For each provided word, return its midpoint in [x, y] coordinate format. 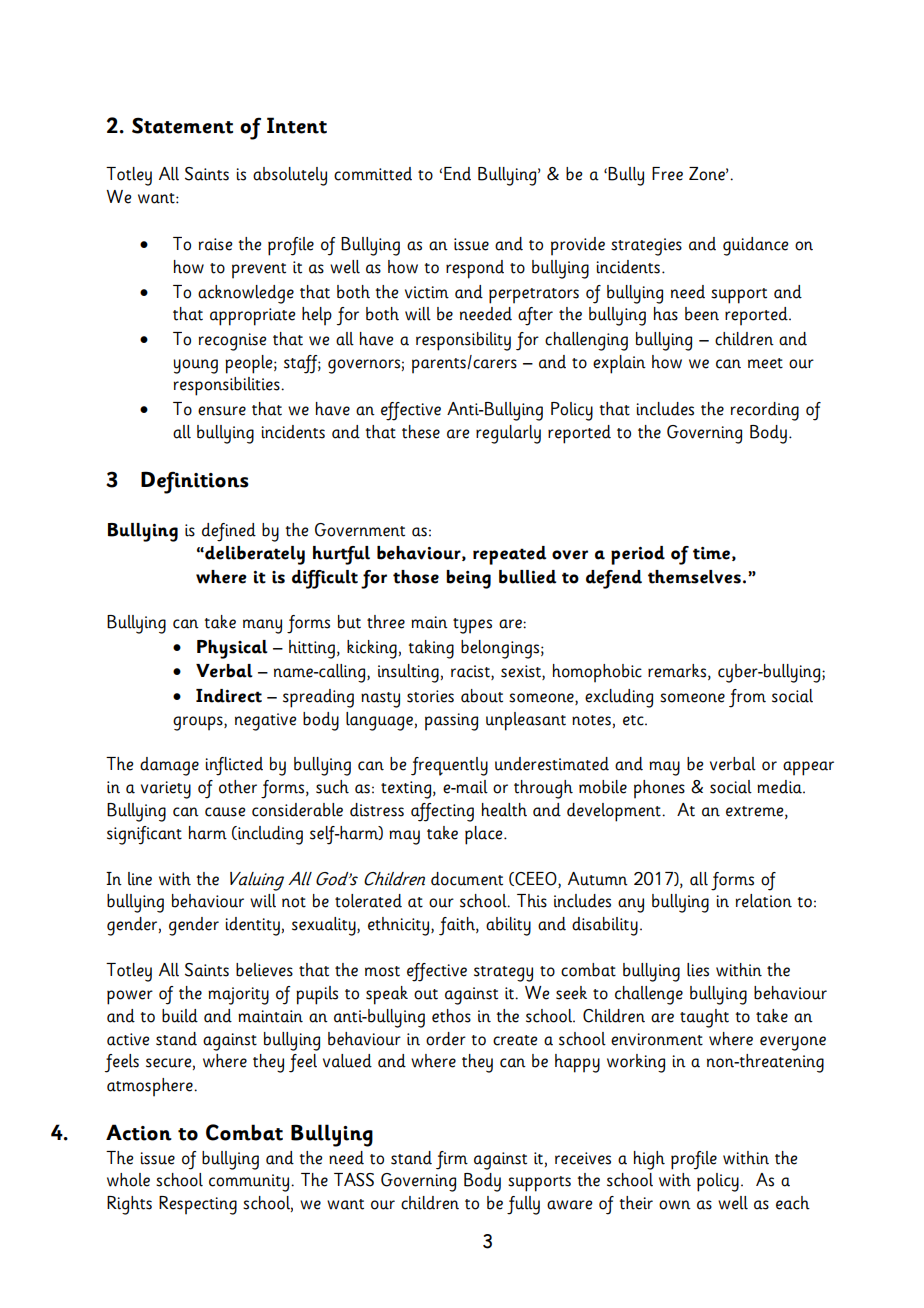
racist [471, 672]
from [747, 698]
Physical [232, 649]
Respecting [198, 1205]
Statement [182, 125]
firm [452, 1160]
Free [667, 174]
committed [373, 174]
